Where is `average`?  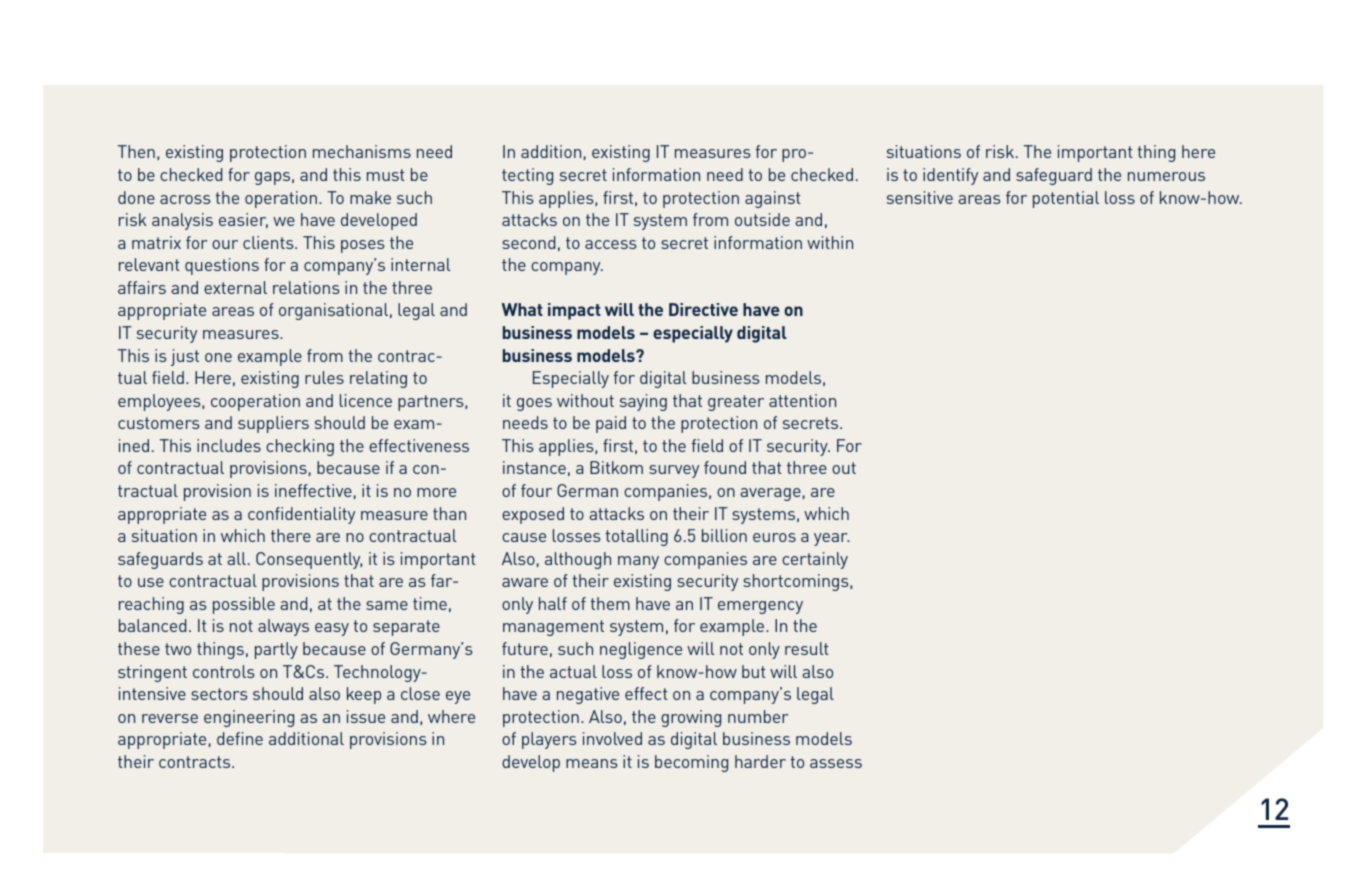
average is located at coordinates (770, 494).
